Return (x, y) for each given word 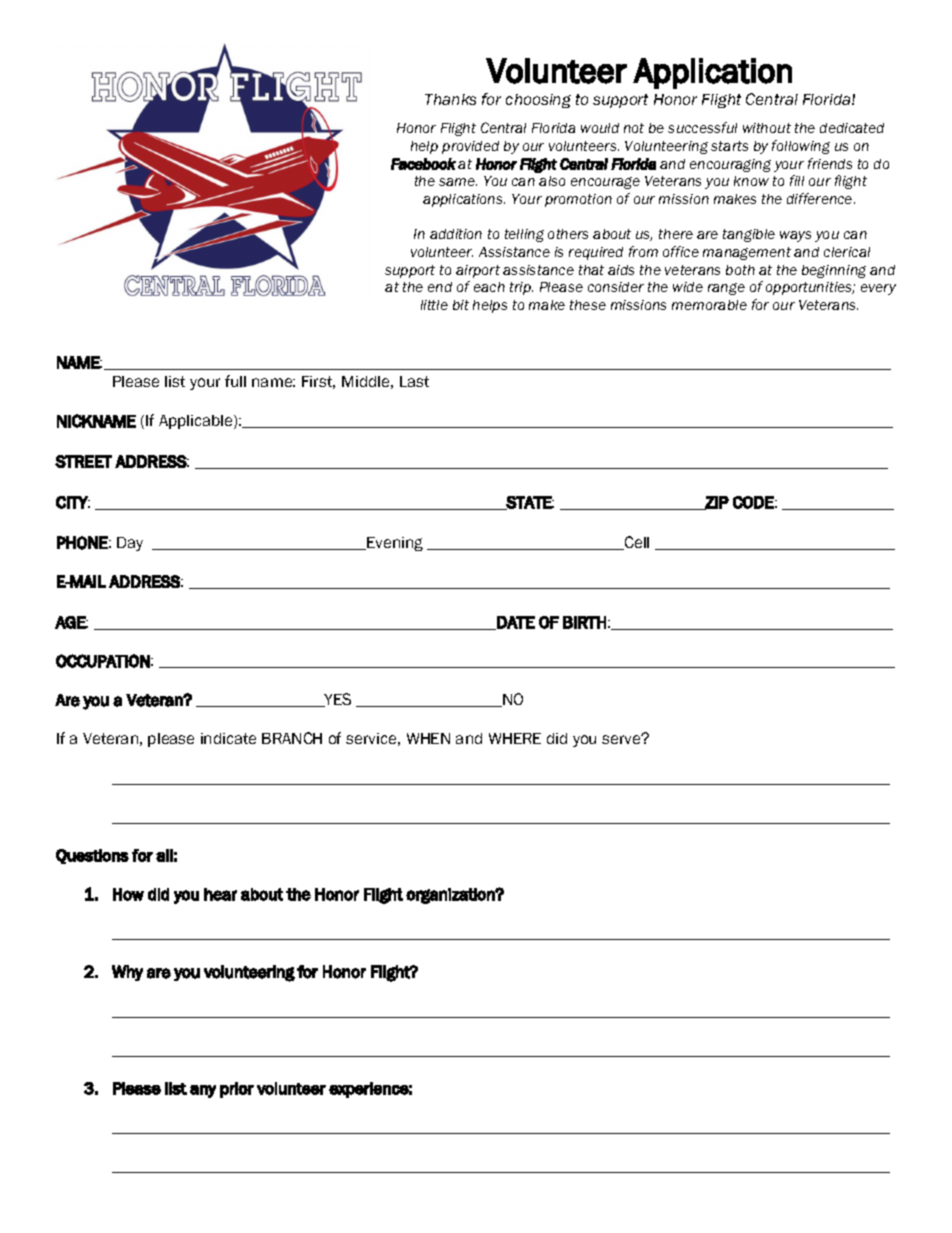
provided (470, 147)
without (767, 128)
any (203, 1091)
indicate (228, 738)
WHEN (428, 738)
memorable (709, 305)
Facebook (423, 164)
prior (237, 1090)
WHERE (515, 738)
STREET (83, 461)
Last (414, 381)
